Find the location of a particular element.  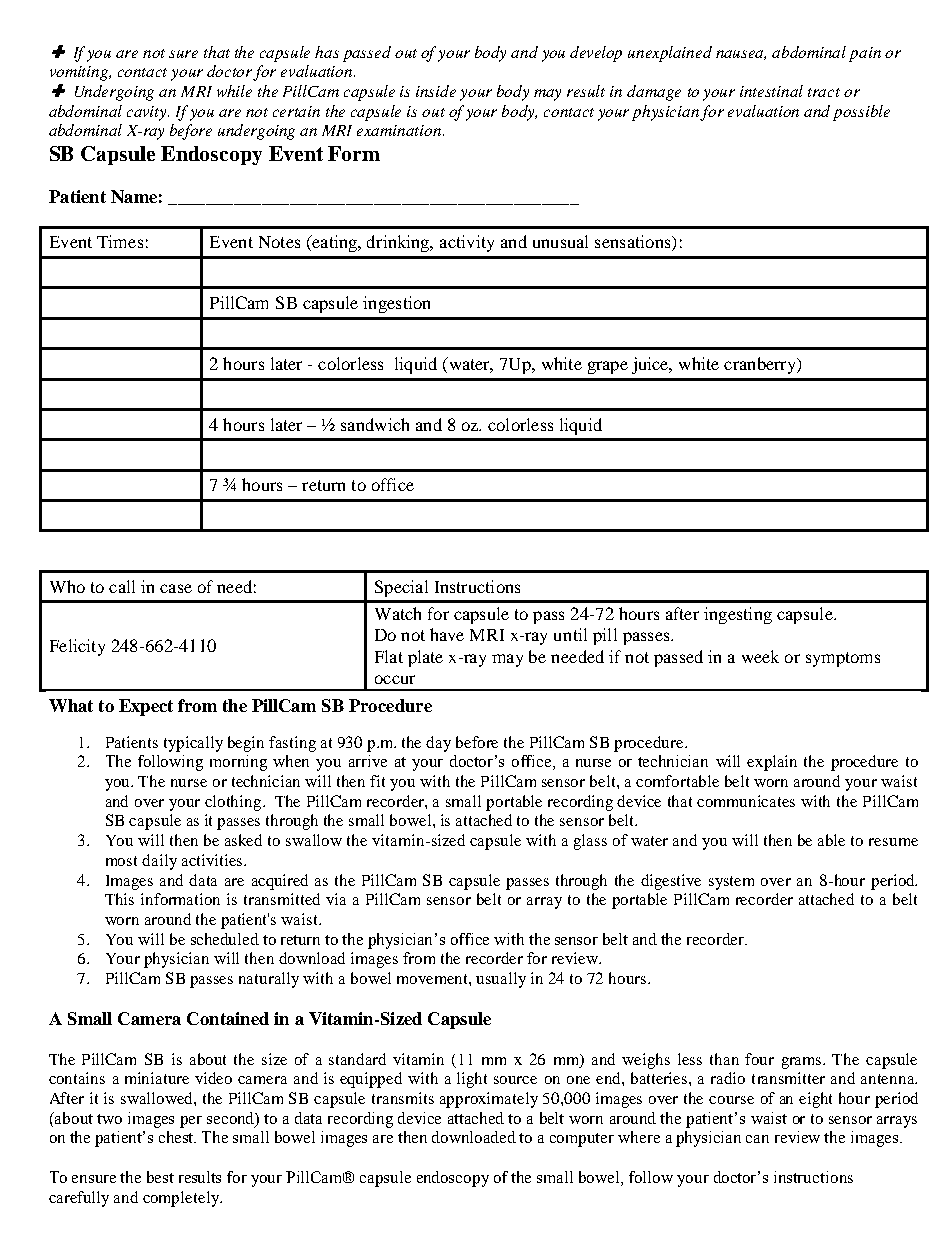

intestinal is located at coordinates (771, 91).
